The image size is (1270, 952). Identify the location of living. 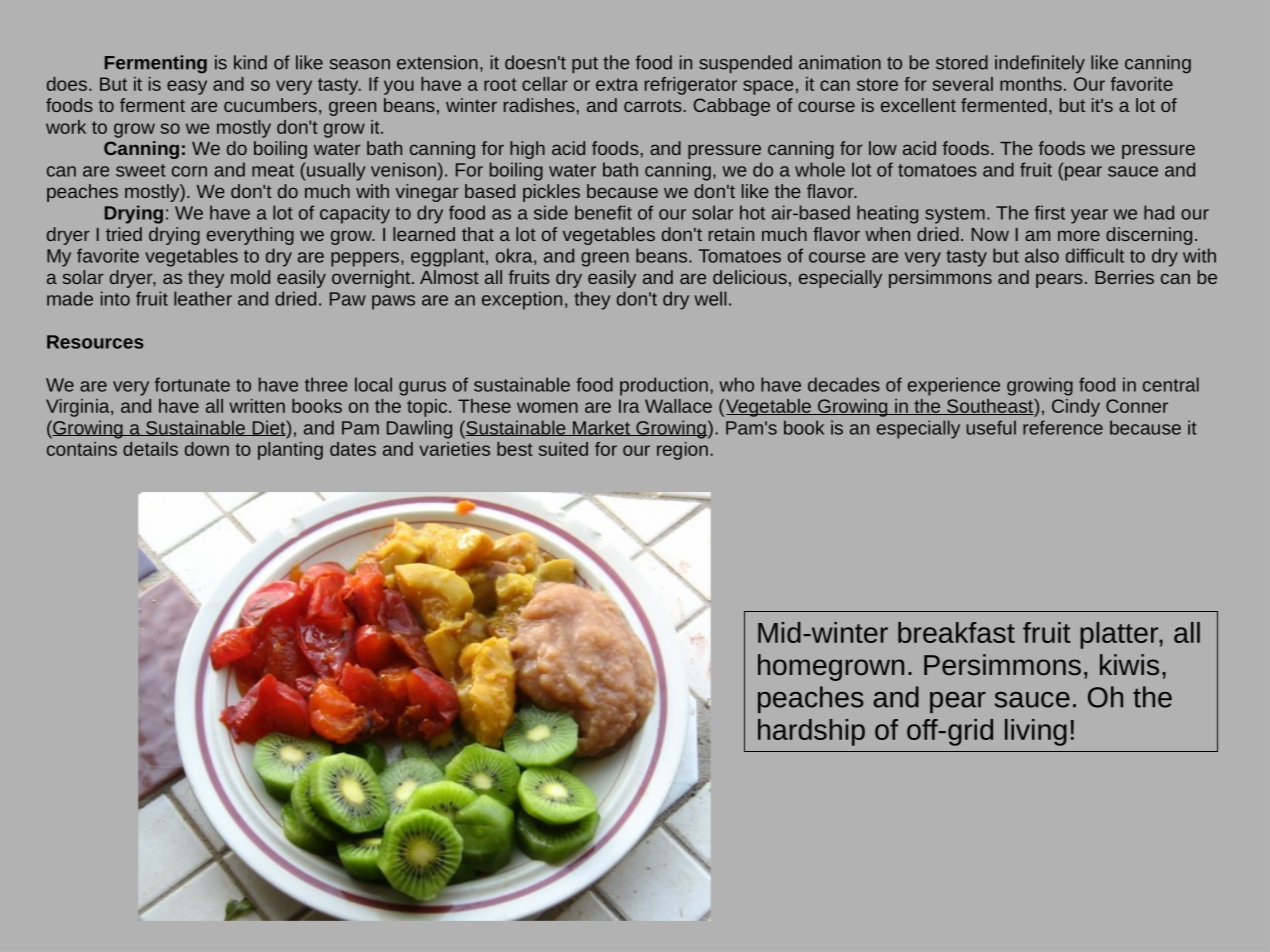
(1036, 732).
